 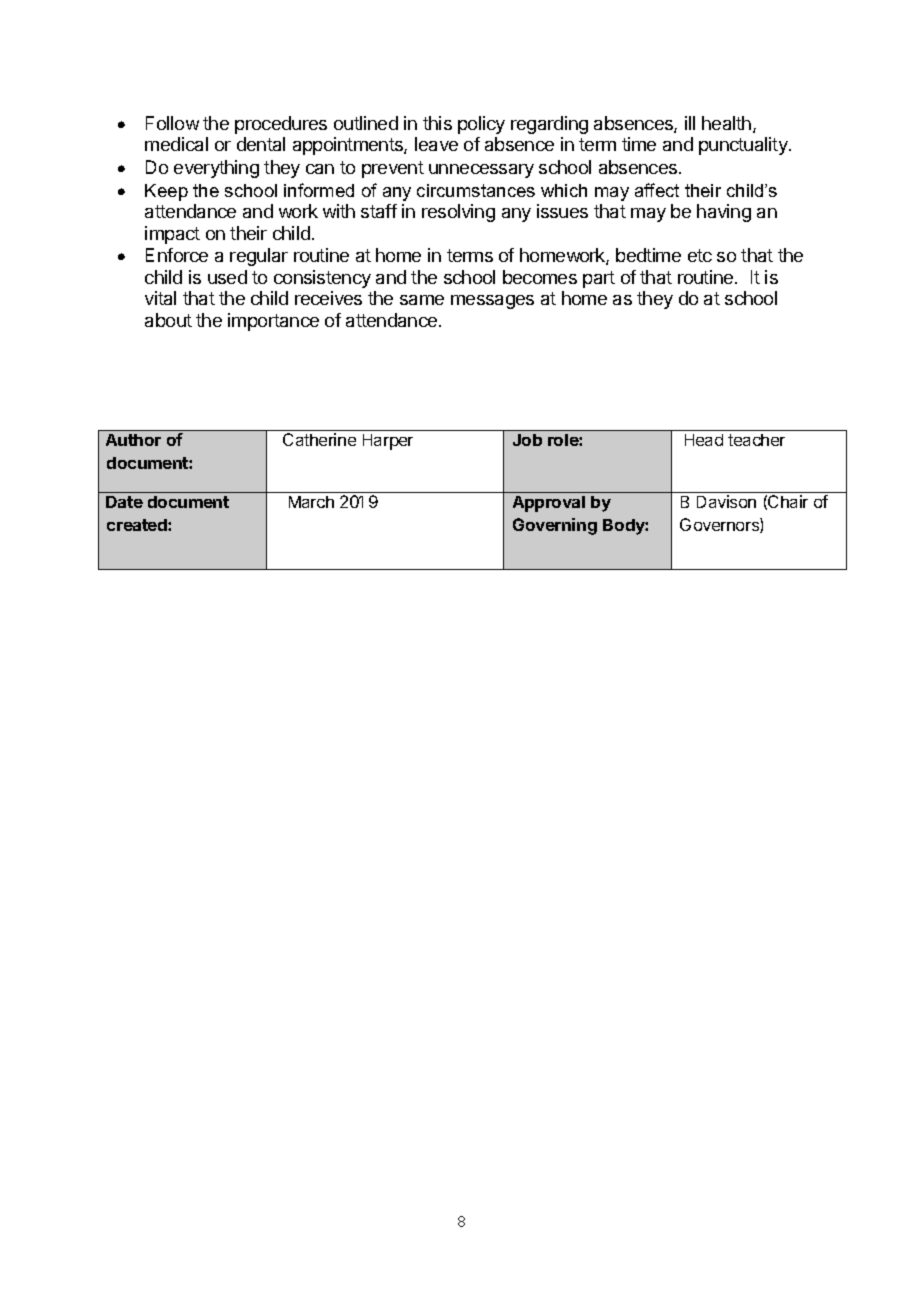 What do you see at coordinates (138, 525) in the image?
I see `created` at bounding box center [138, 525].
